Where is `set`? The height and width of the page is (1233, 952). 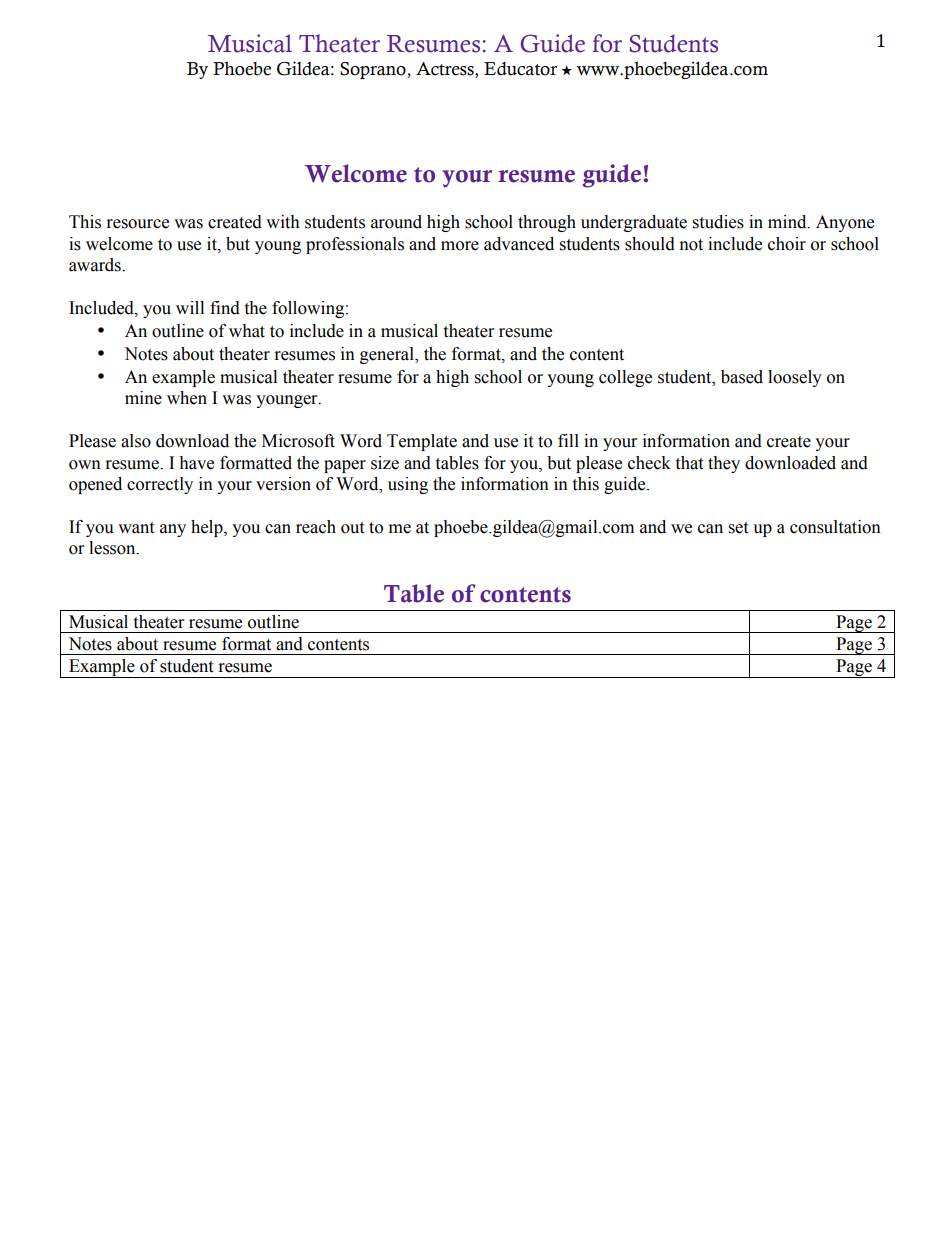 set is located at coordinates (738, 528).
